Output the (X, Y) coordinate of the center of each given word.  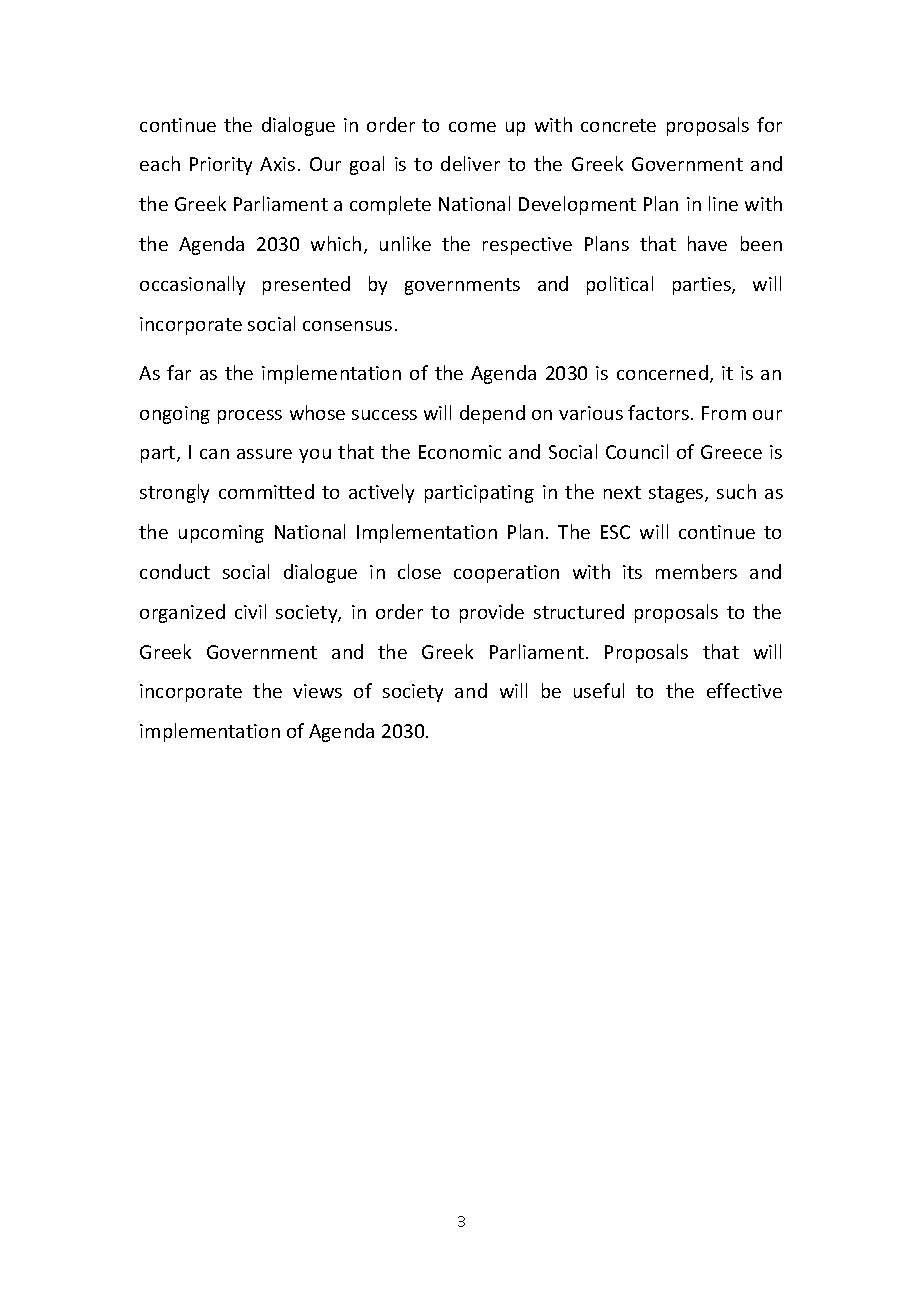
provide (492, 613)
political (620, 285)
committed (266, 491)
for (769, 124)
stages (677, 494)
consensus (347, 326)
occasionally (192, 285)
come (472, 127)
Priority (221, 166)
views (317, 691)
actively (381, 493)
